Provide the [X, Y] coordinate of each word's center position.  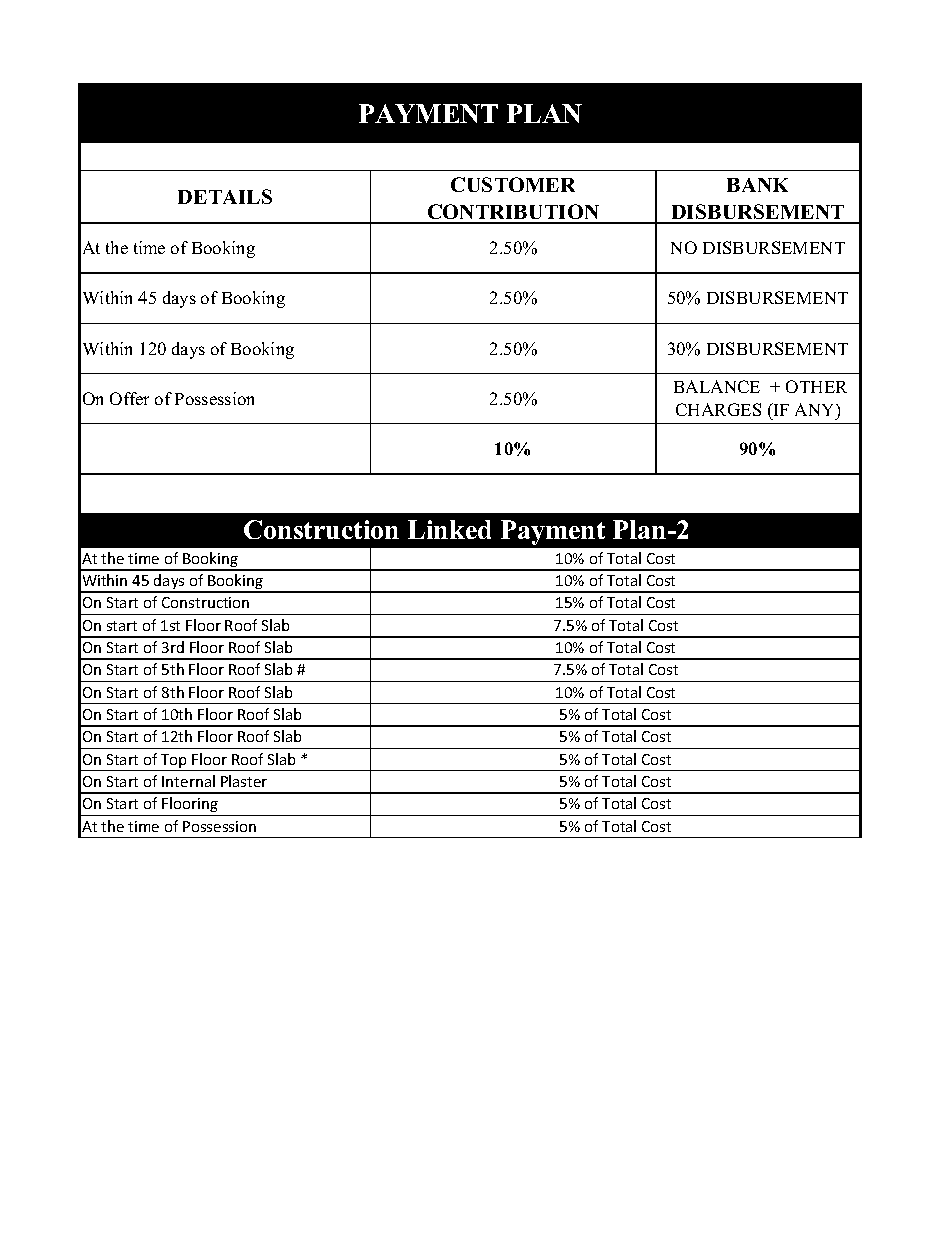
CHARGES [718, 409]
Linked [449, 529]
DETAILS [225, 196]
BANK [757, 185]
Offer [129, 398]
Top [174, 762]
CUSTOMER [513, 184]
